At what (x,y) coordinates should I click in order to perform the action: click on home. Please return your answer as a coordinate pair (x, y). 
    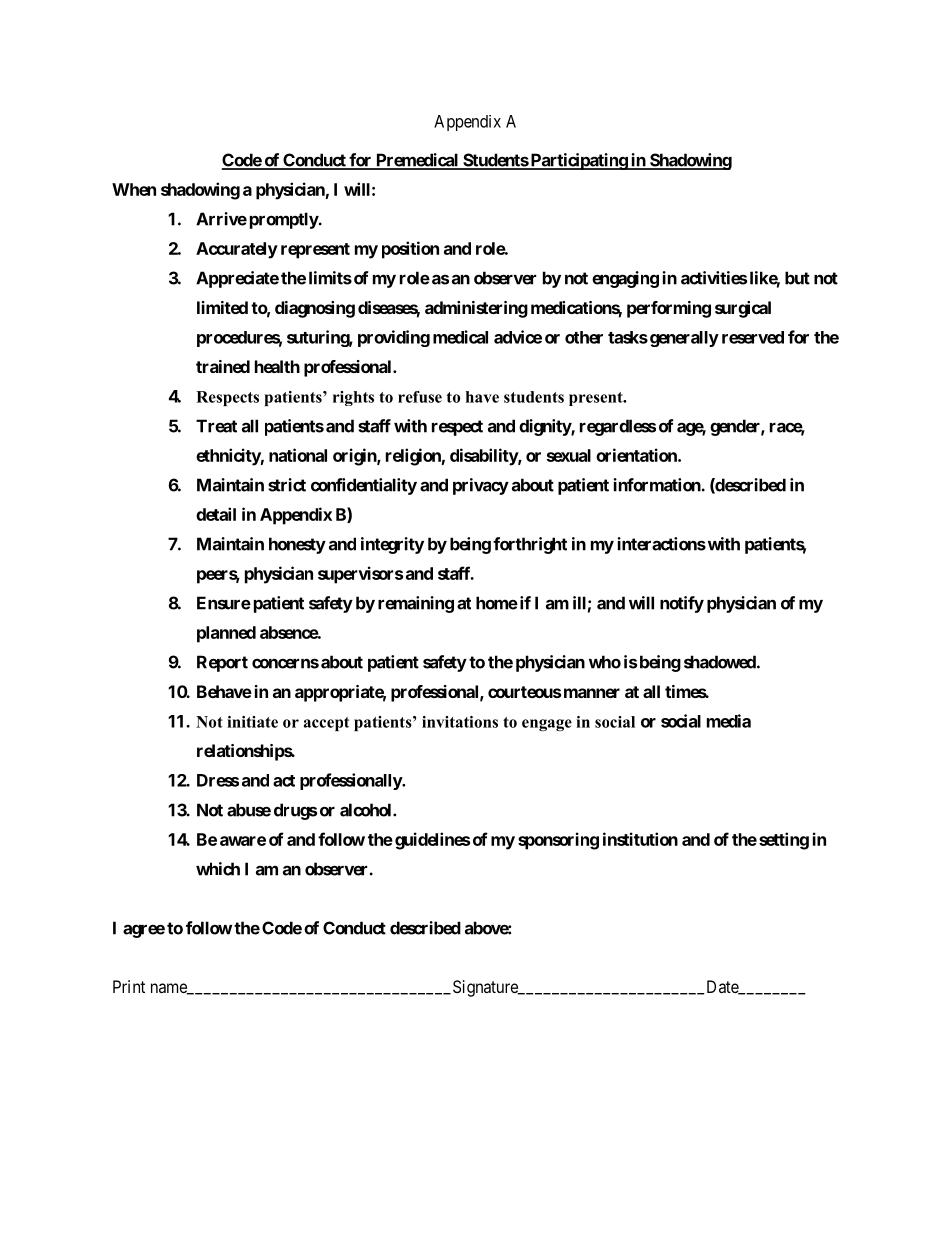
    Looking at the image, I should click on (497, 603).
